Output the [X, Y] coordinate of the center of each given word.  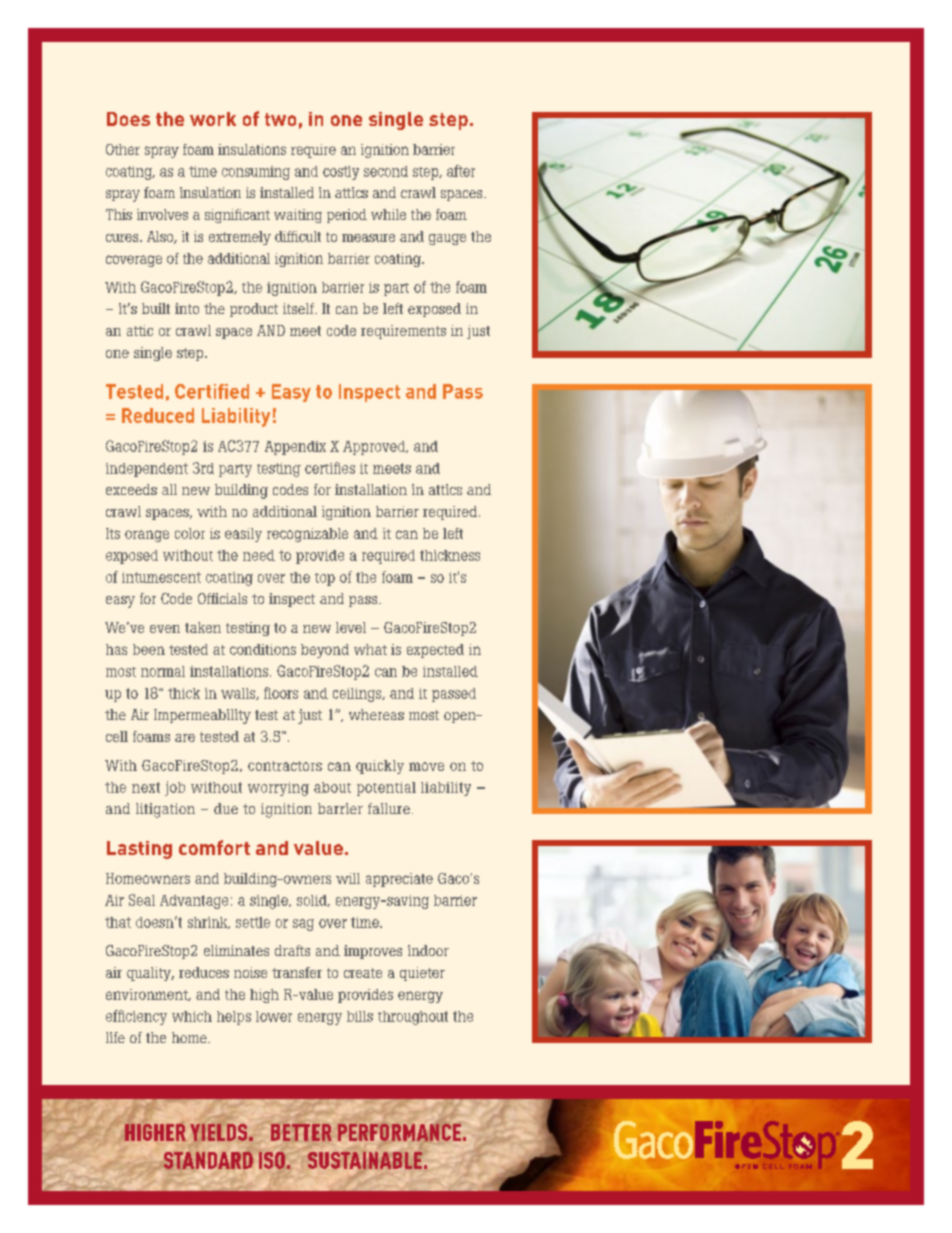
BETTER [301, 1132]
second [386, 171]
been [149, 649]
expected [435, 651]
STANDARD [208, 1160]
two [280, 119]
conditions [263, 649]
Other [123, 149]
